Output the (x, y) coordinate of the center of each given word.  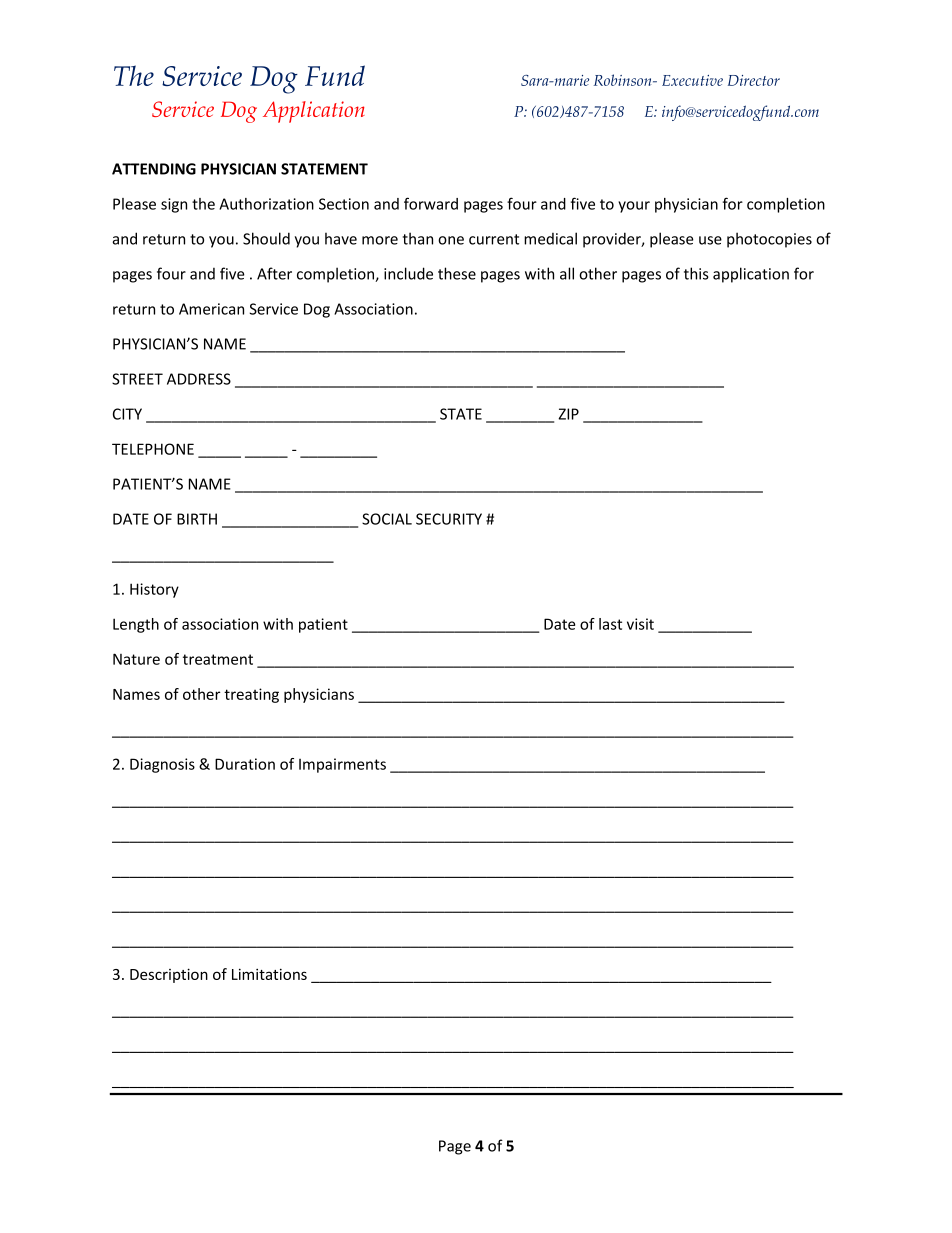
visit (640, 624)
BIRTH (197, 519)
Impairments (342, 765)
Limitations (269, 974)
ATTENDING (154, 169)
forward (431, 203)
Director (754, 80)
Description (169, 975)
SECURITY (449, 519)
